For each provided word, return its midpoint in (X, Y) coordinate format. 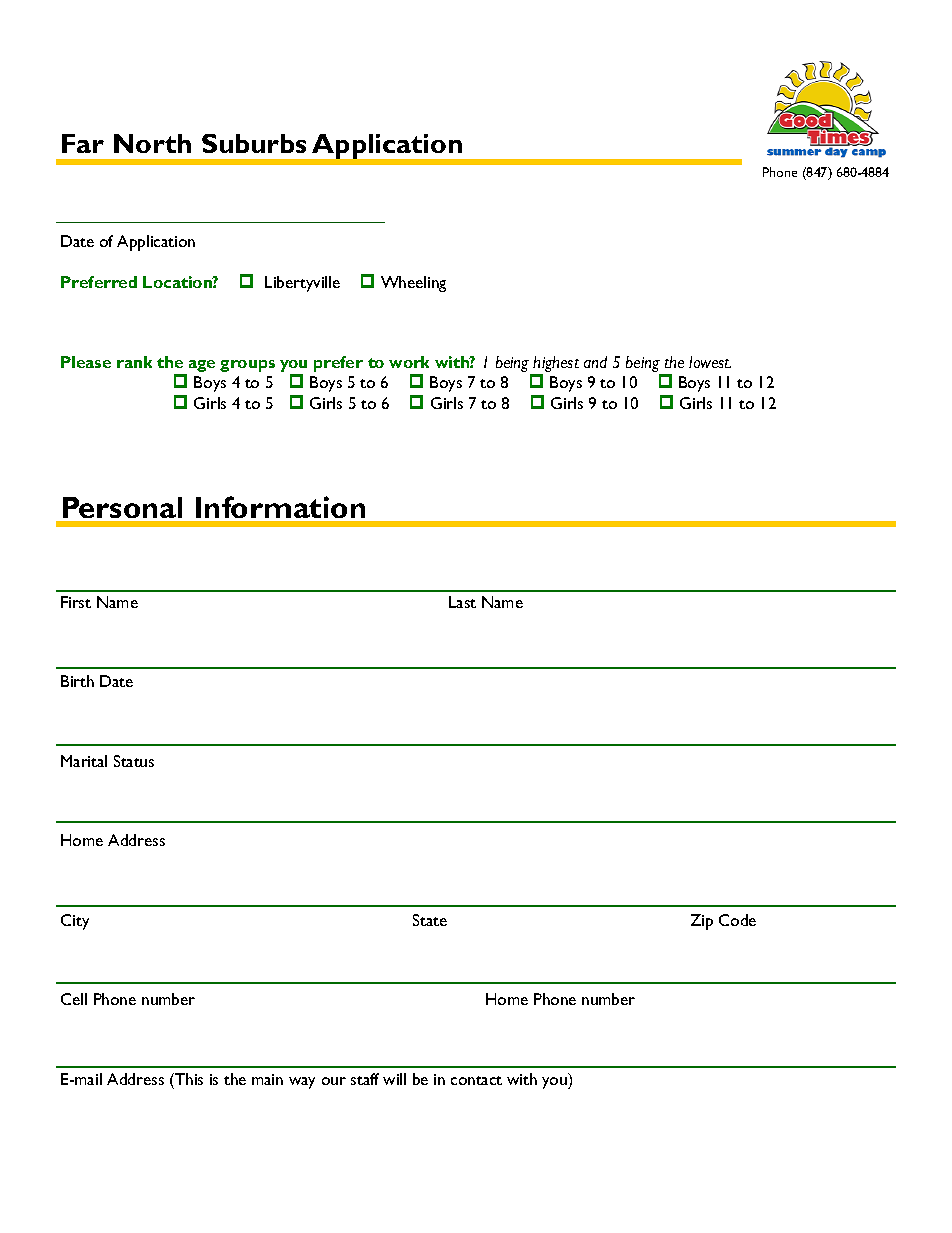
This (188, 1079)
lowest (710, 362)
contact (476, 1080)
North (152, 143)
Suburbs (254, 143)
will (394, 1079)
